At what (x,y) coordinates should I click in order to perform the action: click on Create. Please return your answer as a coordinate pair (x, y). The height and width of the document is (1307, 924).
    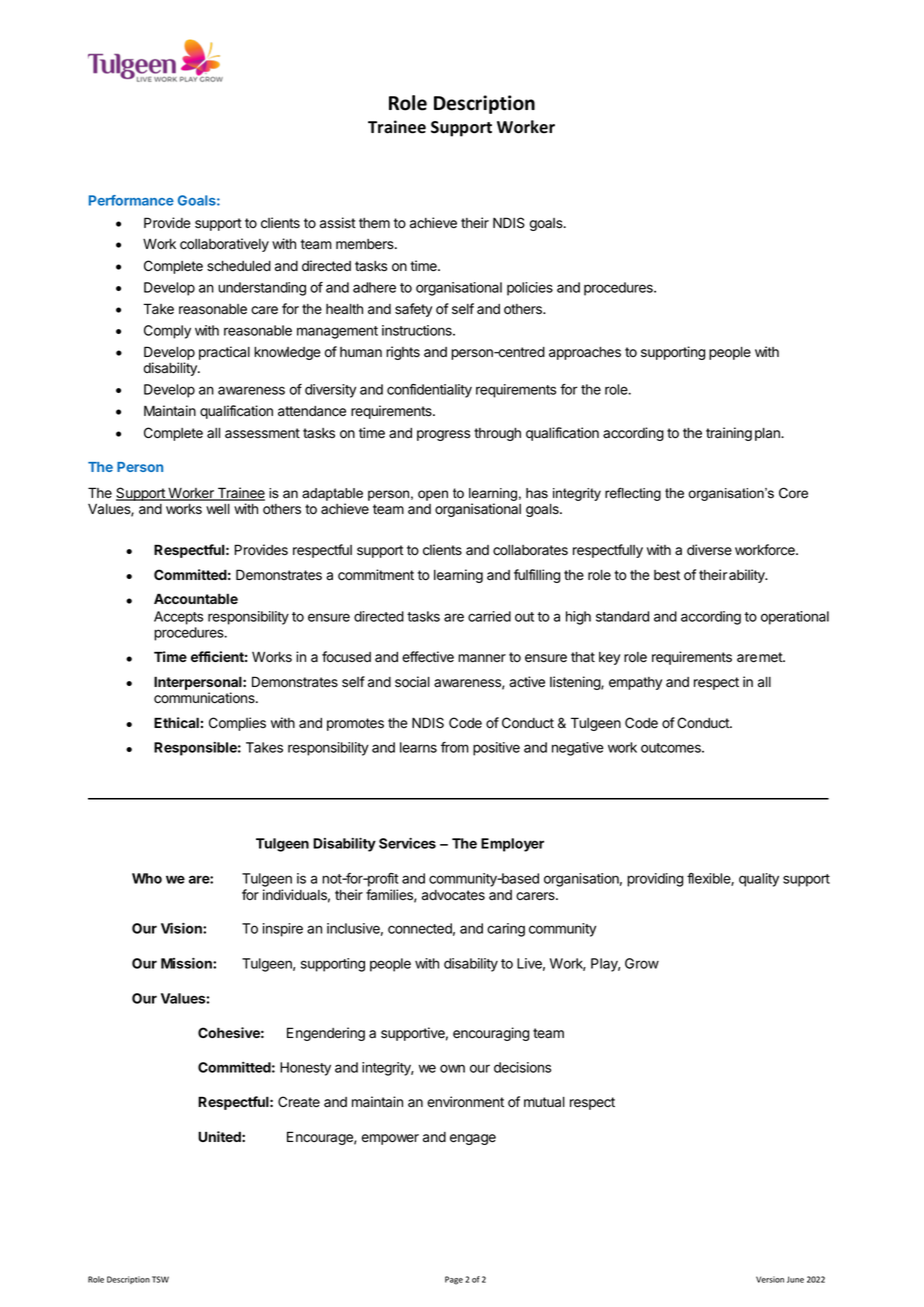
    Looking at the image, I should click on (299, 1102).
